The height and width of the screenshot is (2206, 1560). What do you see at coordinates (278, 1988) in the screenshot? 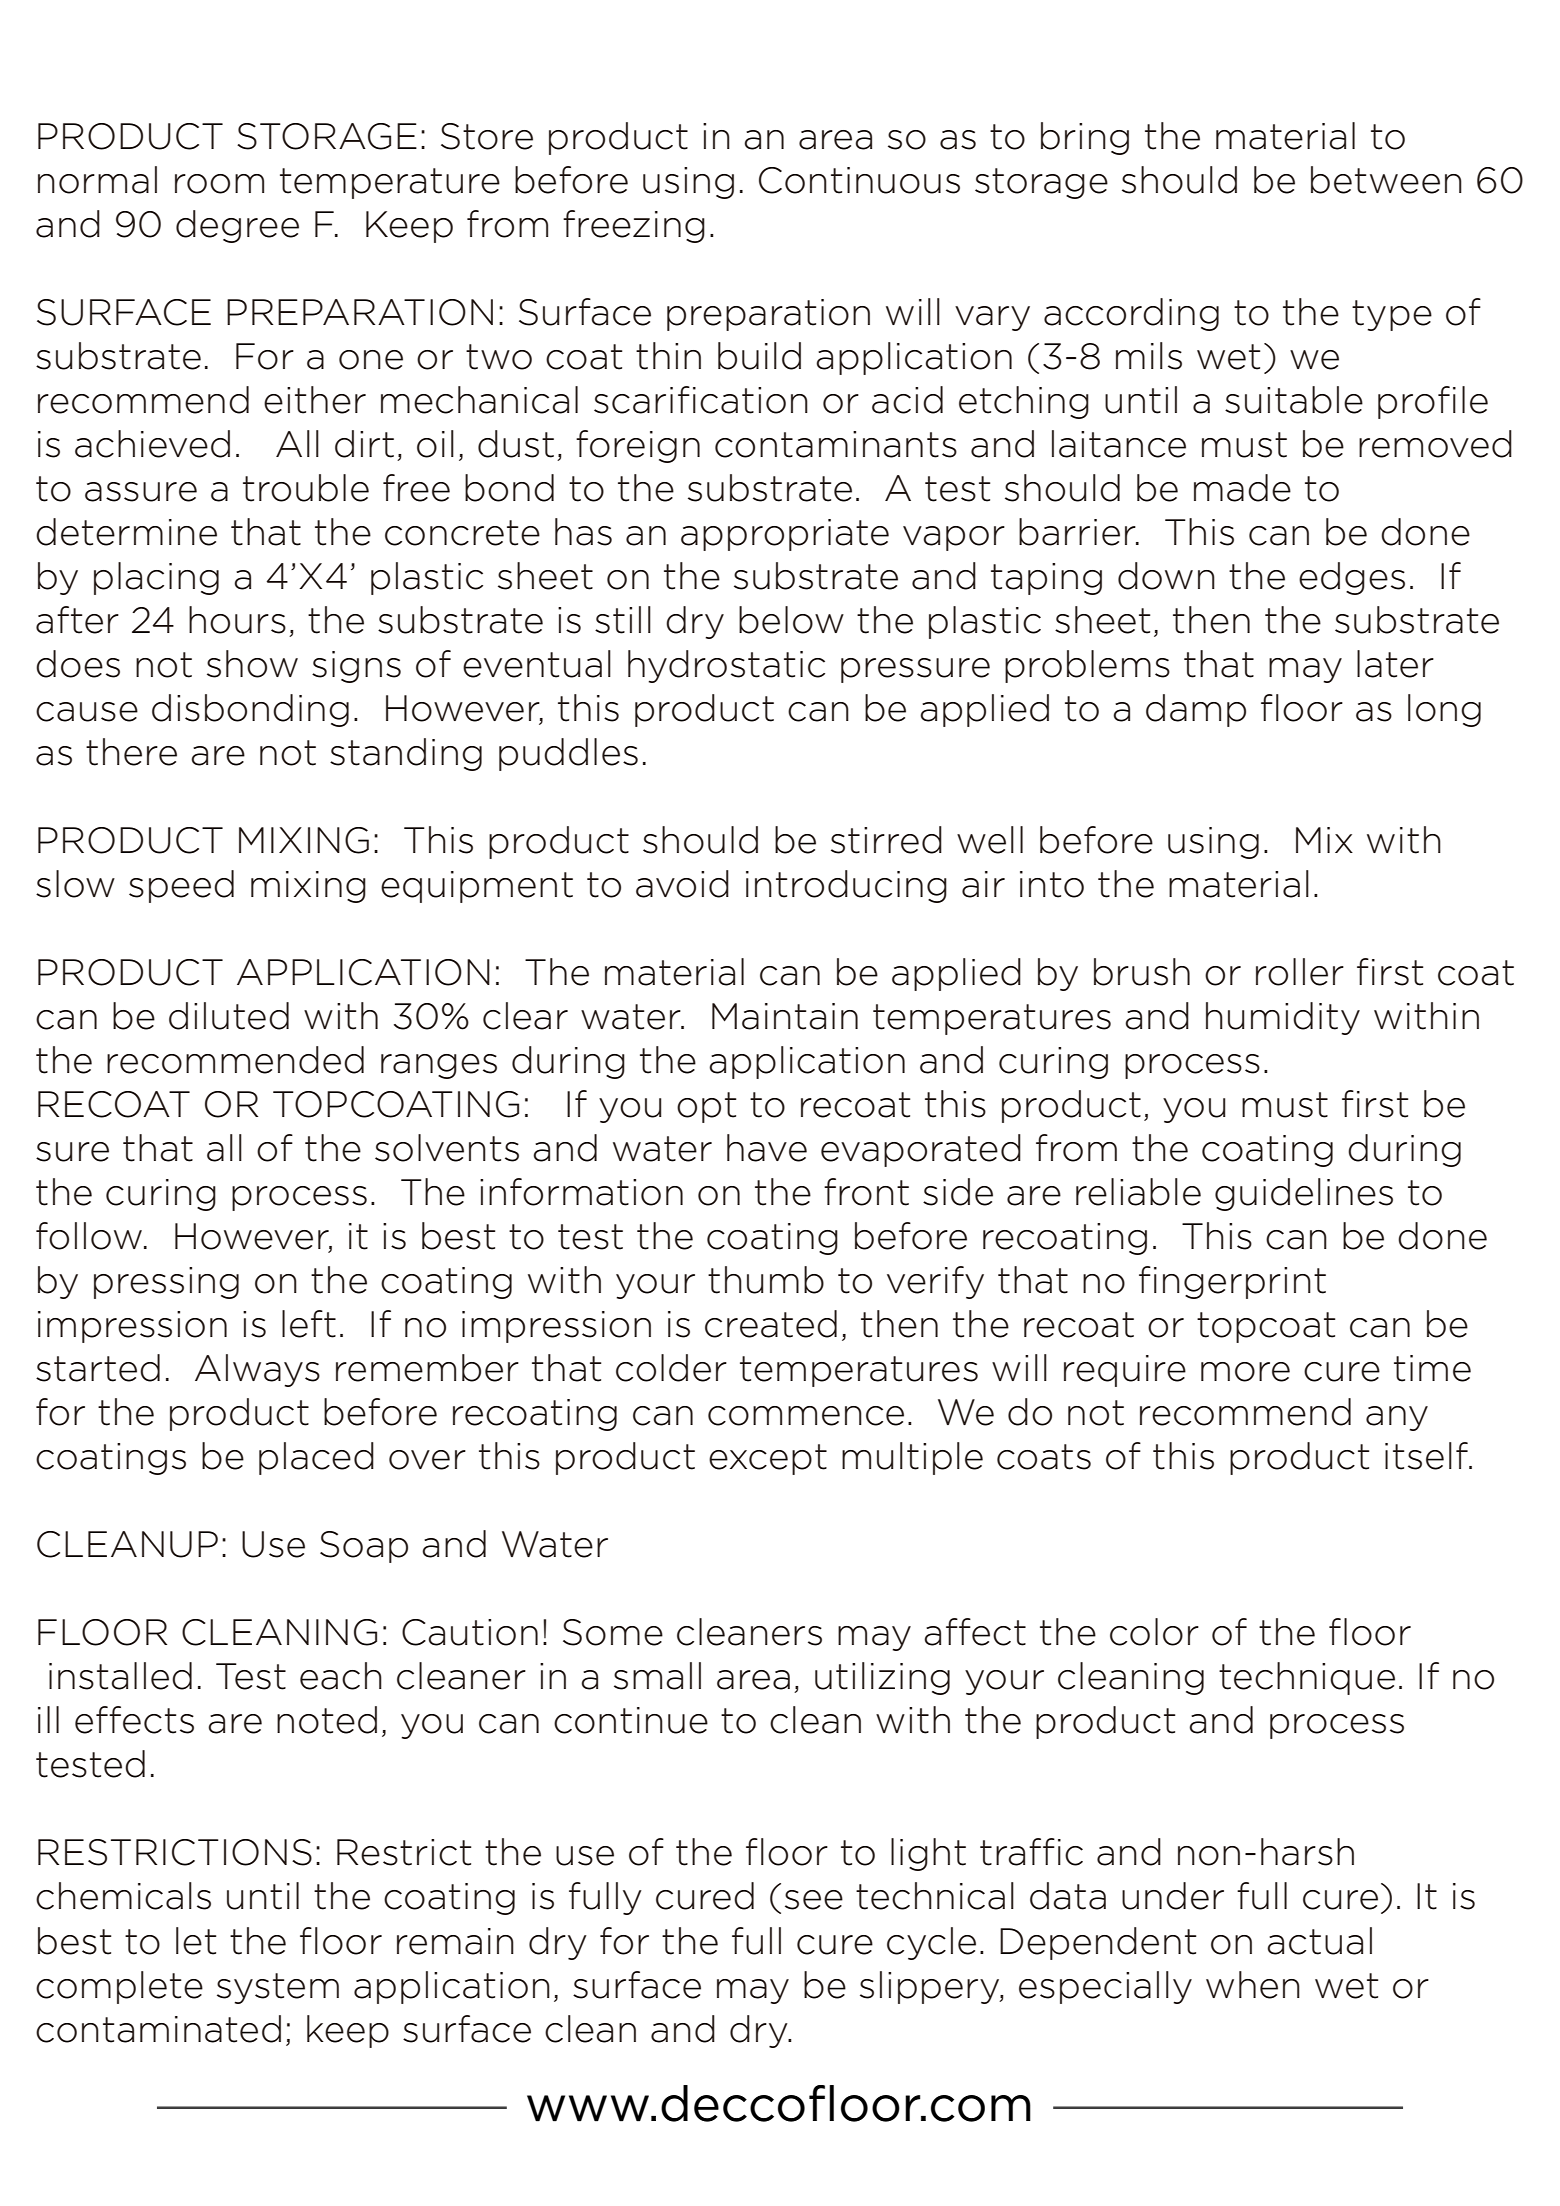
I see `system` at bounding box center [278, 1988].
